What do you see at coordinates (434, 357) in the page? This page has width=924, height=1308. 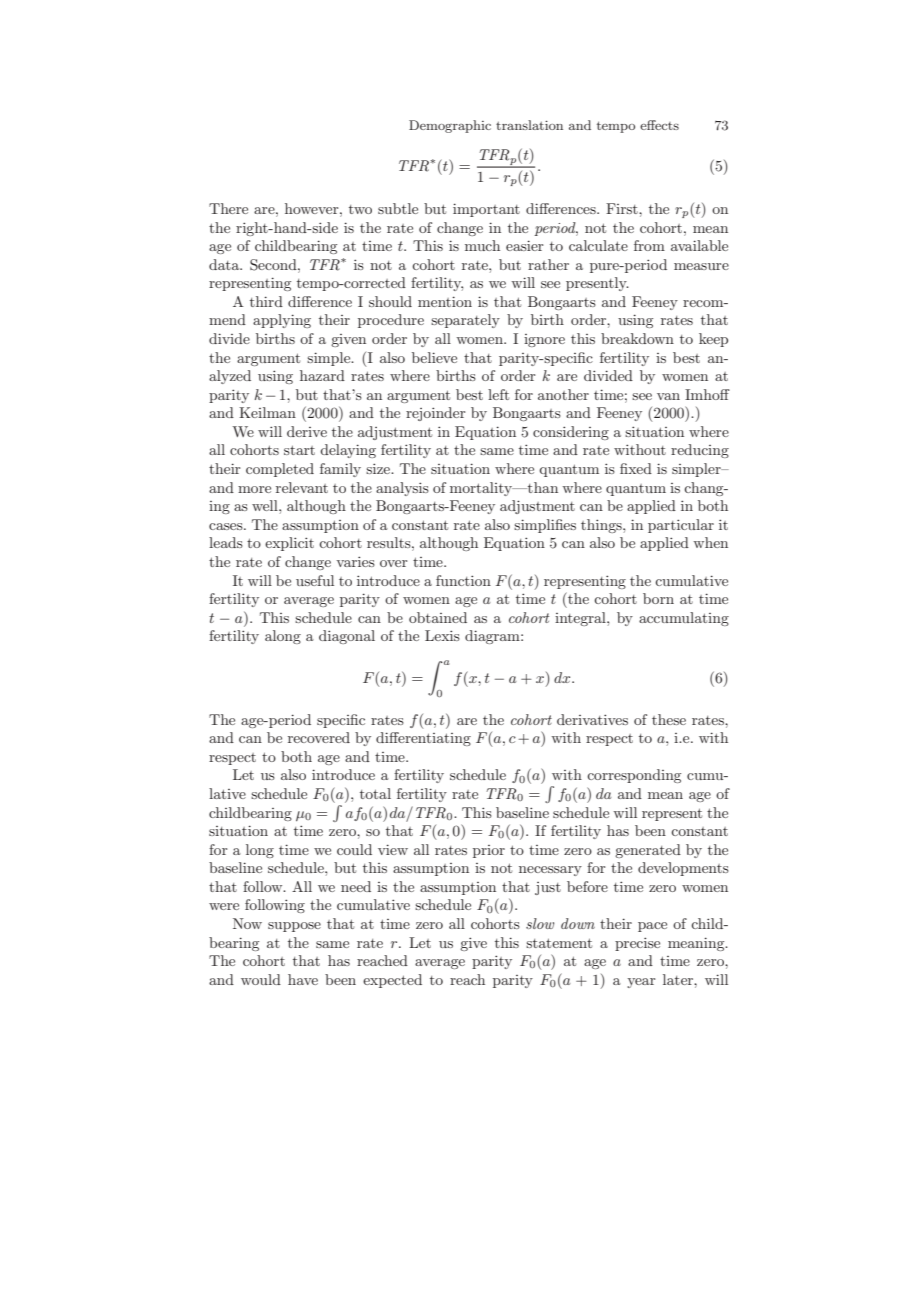 I see `believe` at bounding box center [434, 357].
